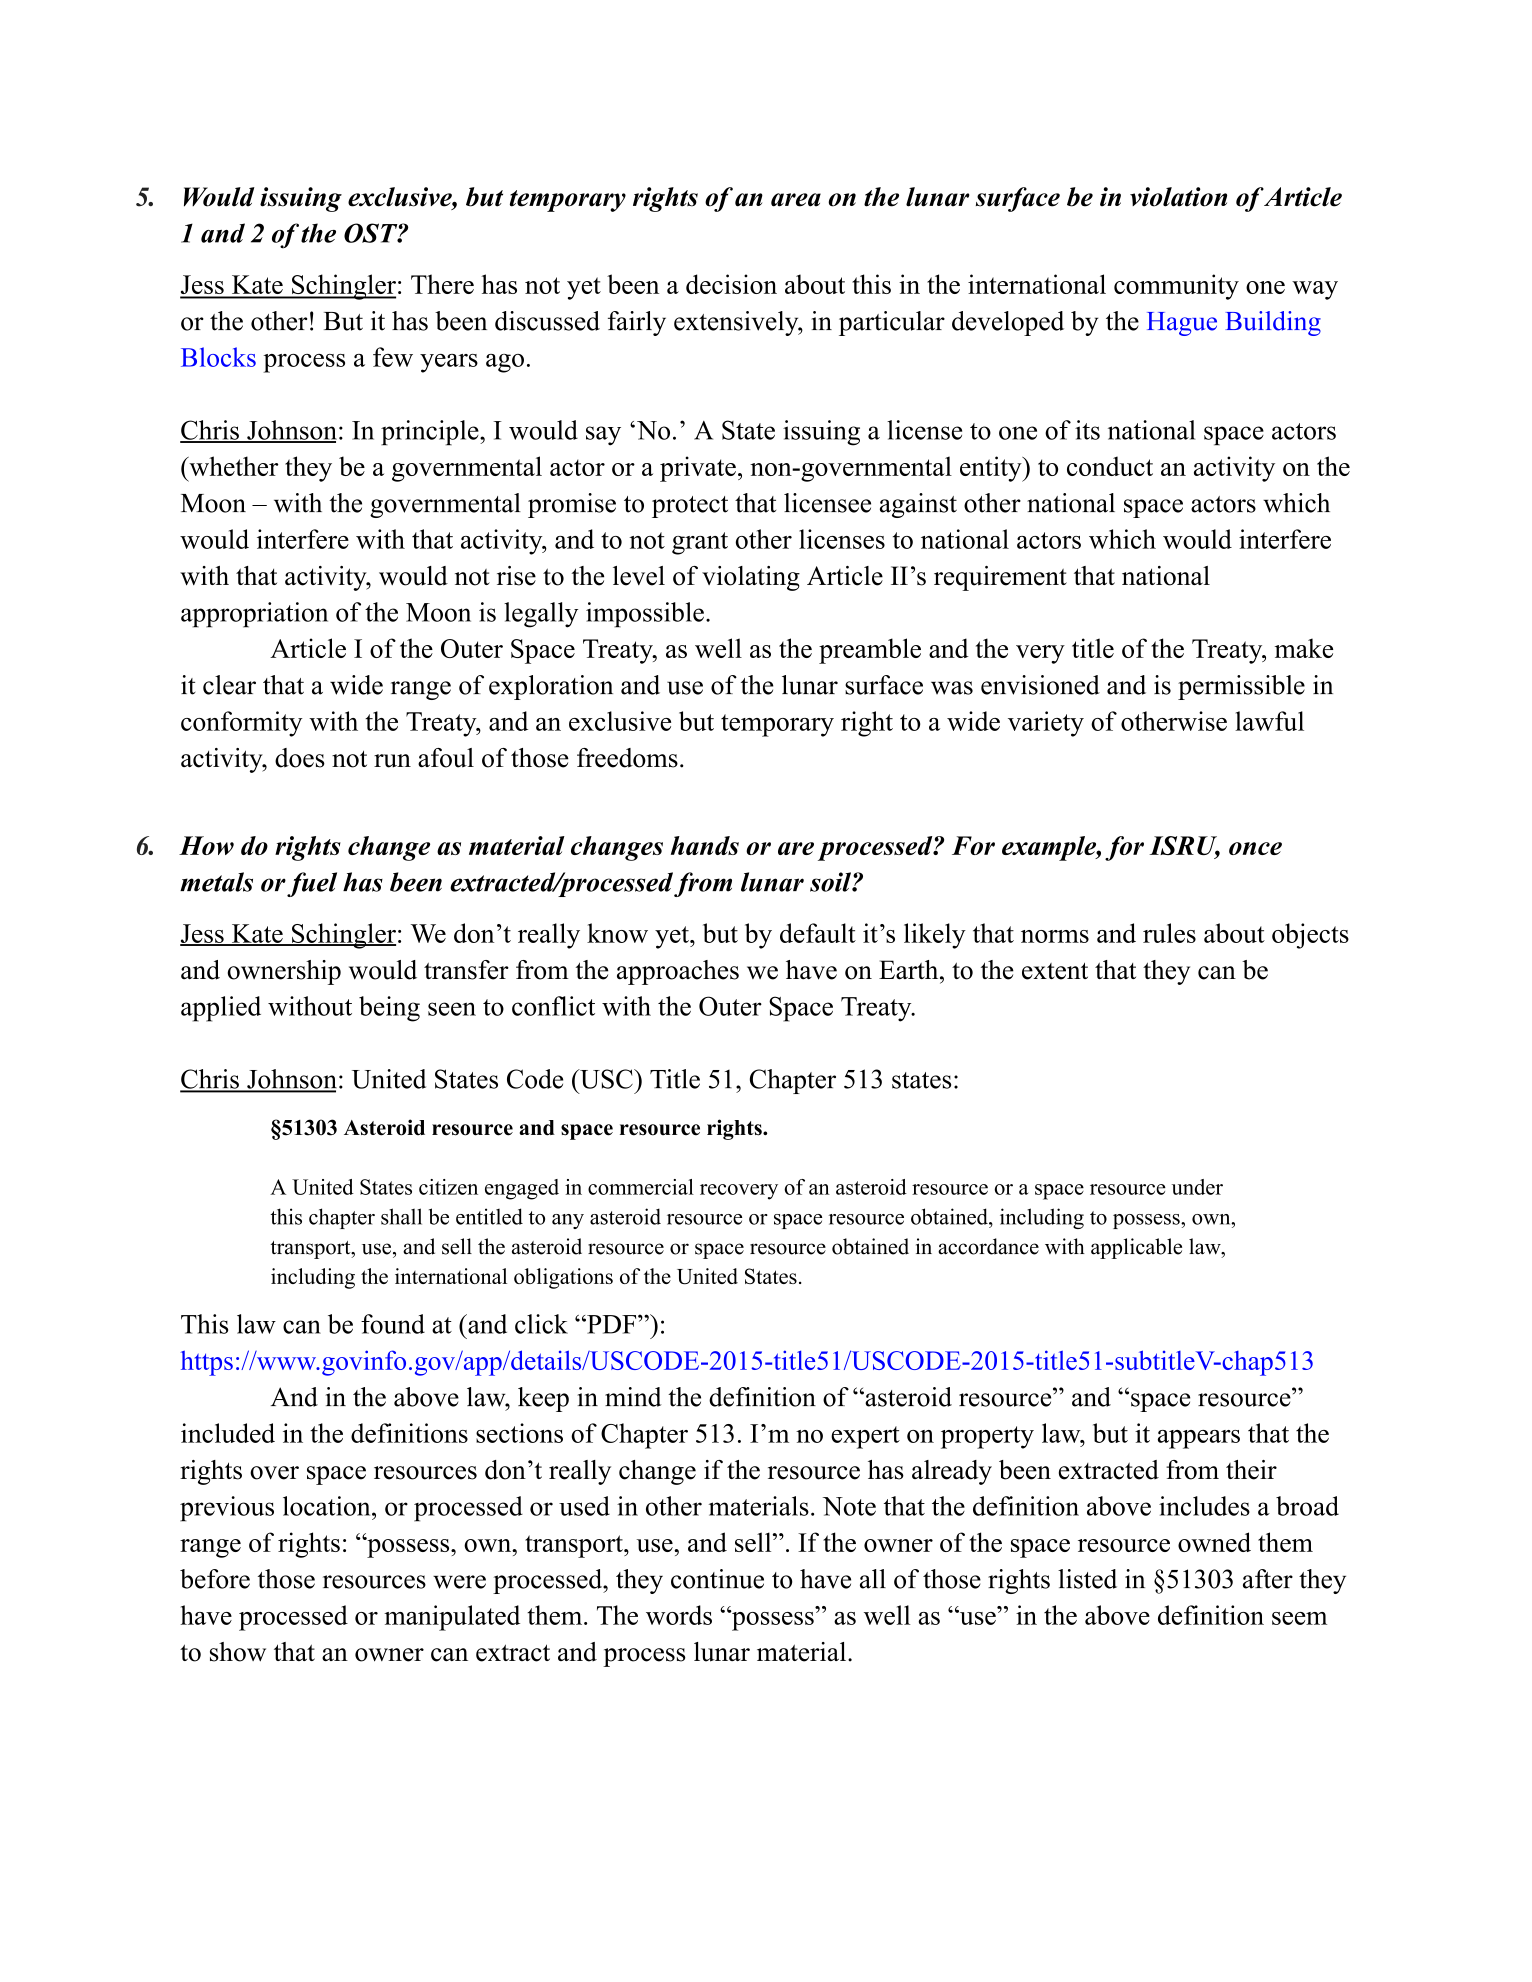  Describe the element at coordinates (870, 651) in the page. I see `preamble` at that location.
